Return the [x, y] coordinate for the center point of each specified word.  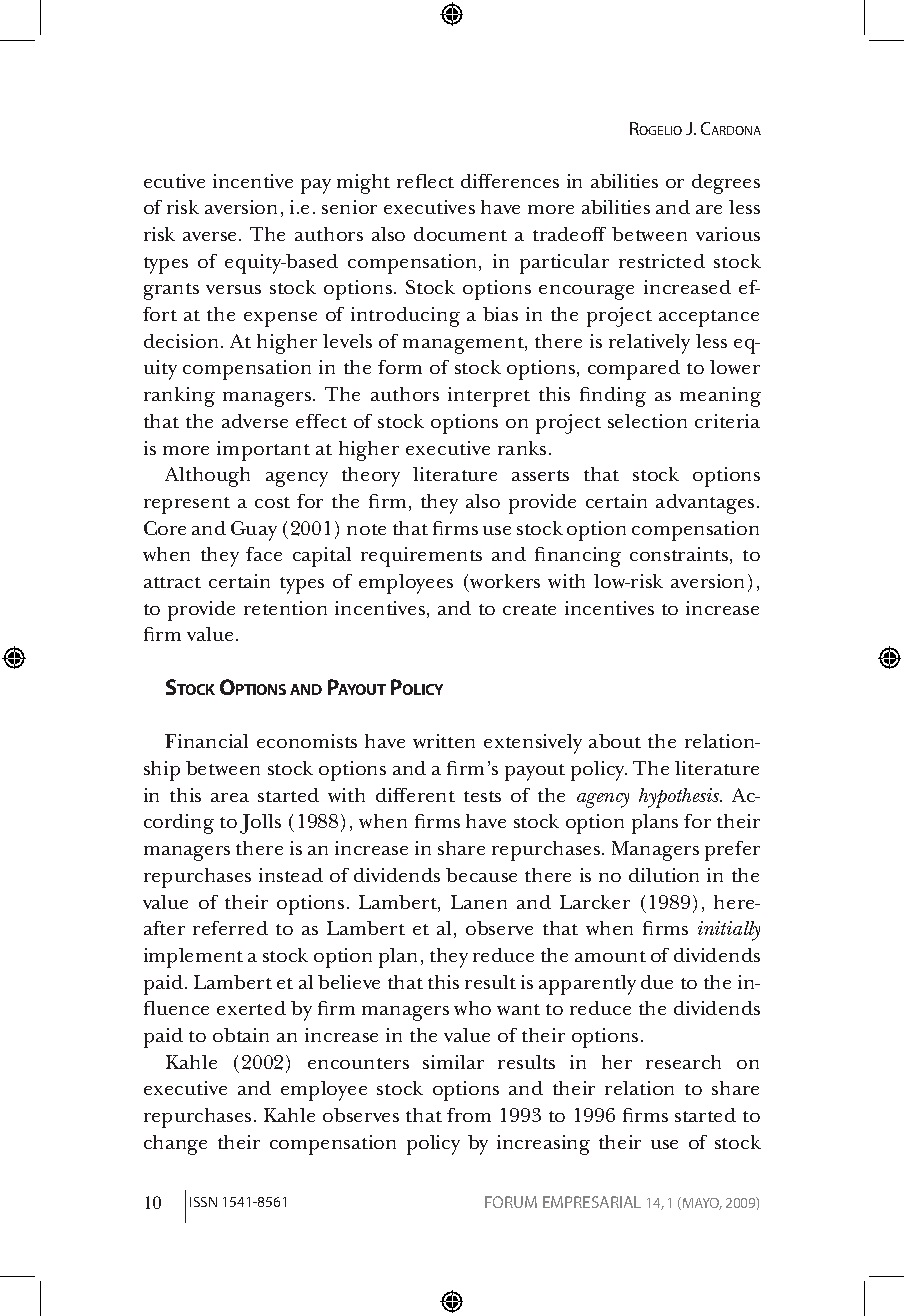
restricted [662, 261]
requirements [421, 557]
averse [209, 236]
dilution [664, 875]
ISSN [203, 1202]
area [230, 797]
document [460, 234]
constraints [680, 555]
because [481, 875]
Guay [254, 531]
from [469, 1115]
